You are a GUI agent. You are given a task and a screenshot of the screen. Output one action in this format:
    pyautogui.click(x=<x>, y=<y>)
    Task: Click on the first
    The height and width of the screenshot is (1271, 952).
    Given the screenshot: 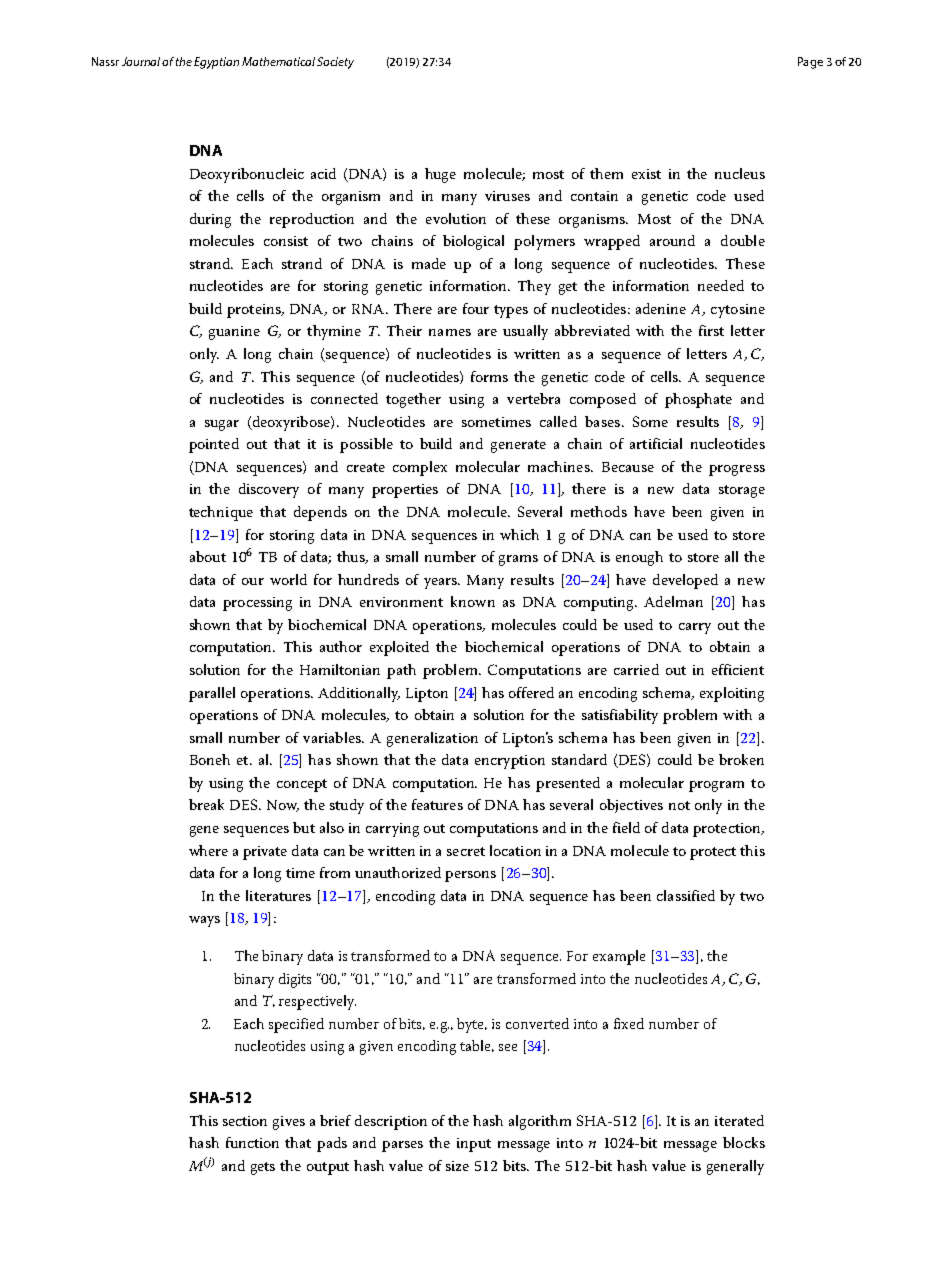 What is the action you would take?
    pyautogui.click(x=711, y=330)
